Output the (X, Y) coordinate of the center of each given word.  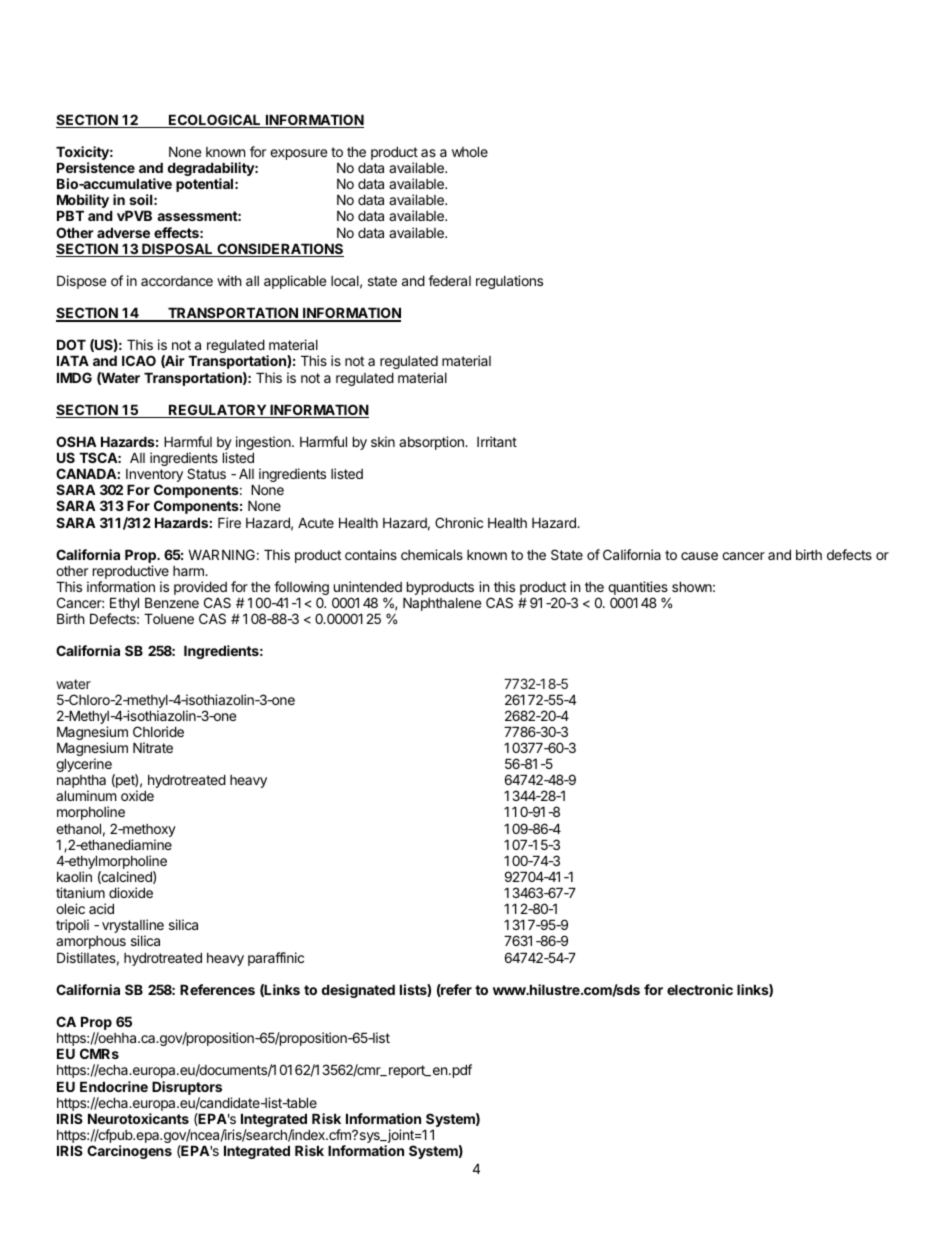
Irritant (497, 441)
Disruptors (187, 1088)
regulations (509, 282)
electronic (700, 989)
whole (470, 151)
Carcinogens (129, 1152)
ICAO (139, 360)
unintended (368, 586)
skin (383, 441)
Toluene (169, 618)
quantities (638, 589)
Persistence (96, 167)
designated (358, 991)
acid (101, 908)
